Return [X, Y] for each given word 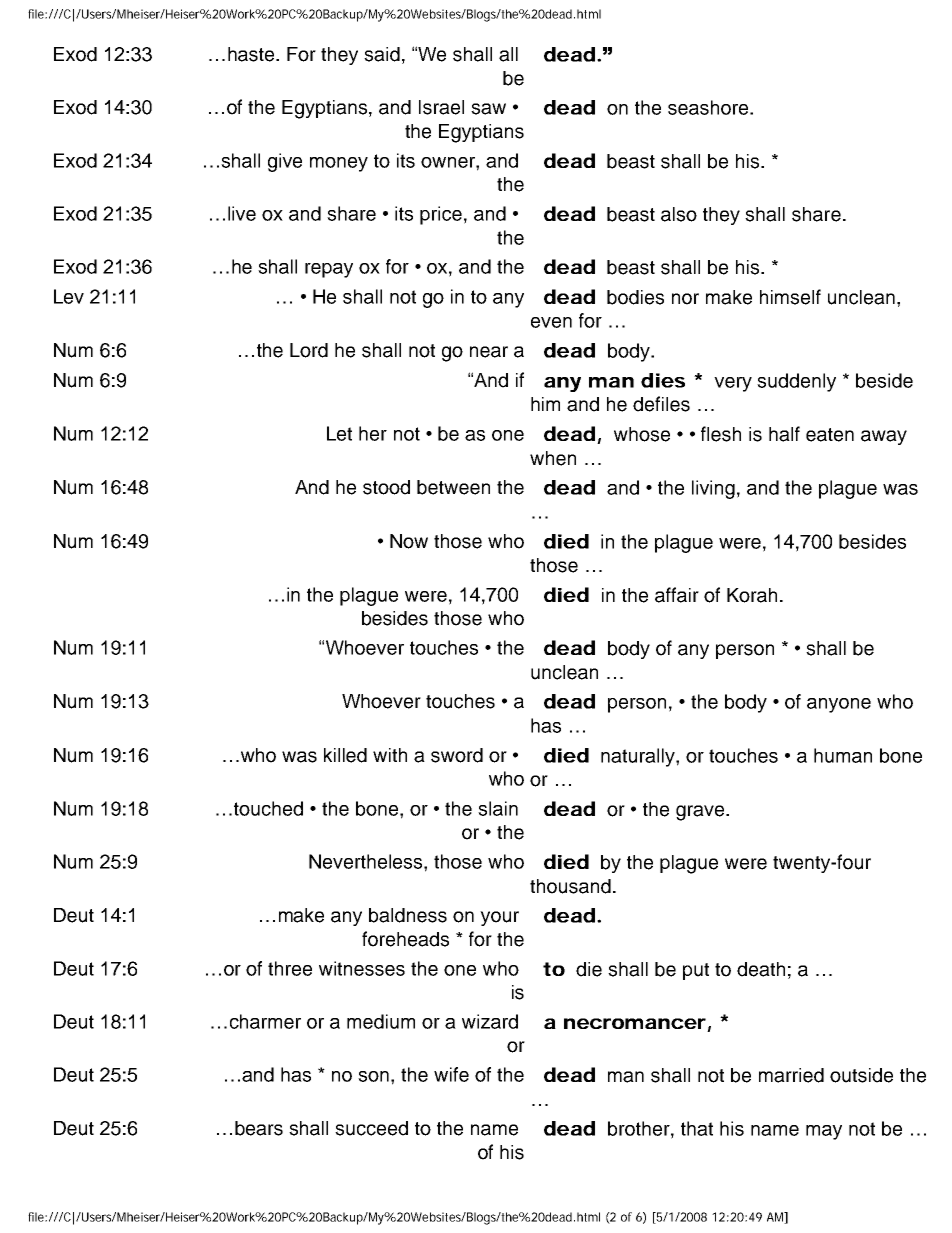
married [791, 1075]
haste [252, 54]
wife [451, 1074]
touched [268, 808]
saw [488, 109]
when [553, 458]
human [843, 755]
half [784, 434]
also [679, 214]
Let [339, 433]
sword [457, 755]
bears [259, 1128]
